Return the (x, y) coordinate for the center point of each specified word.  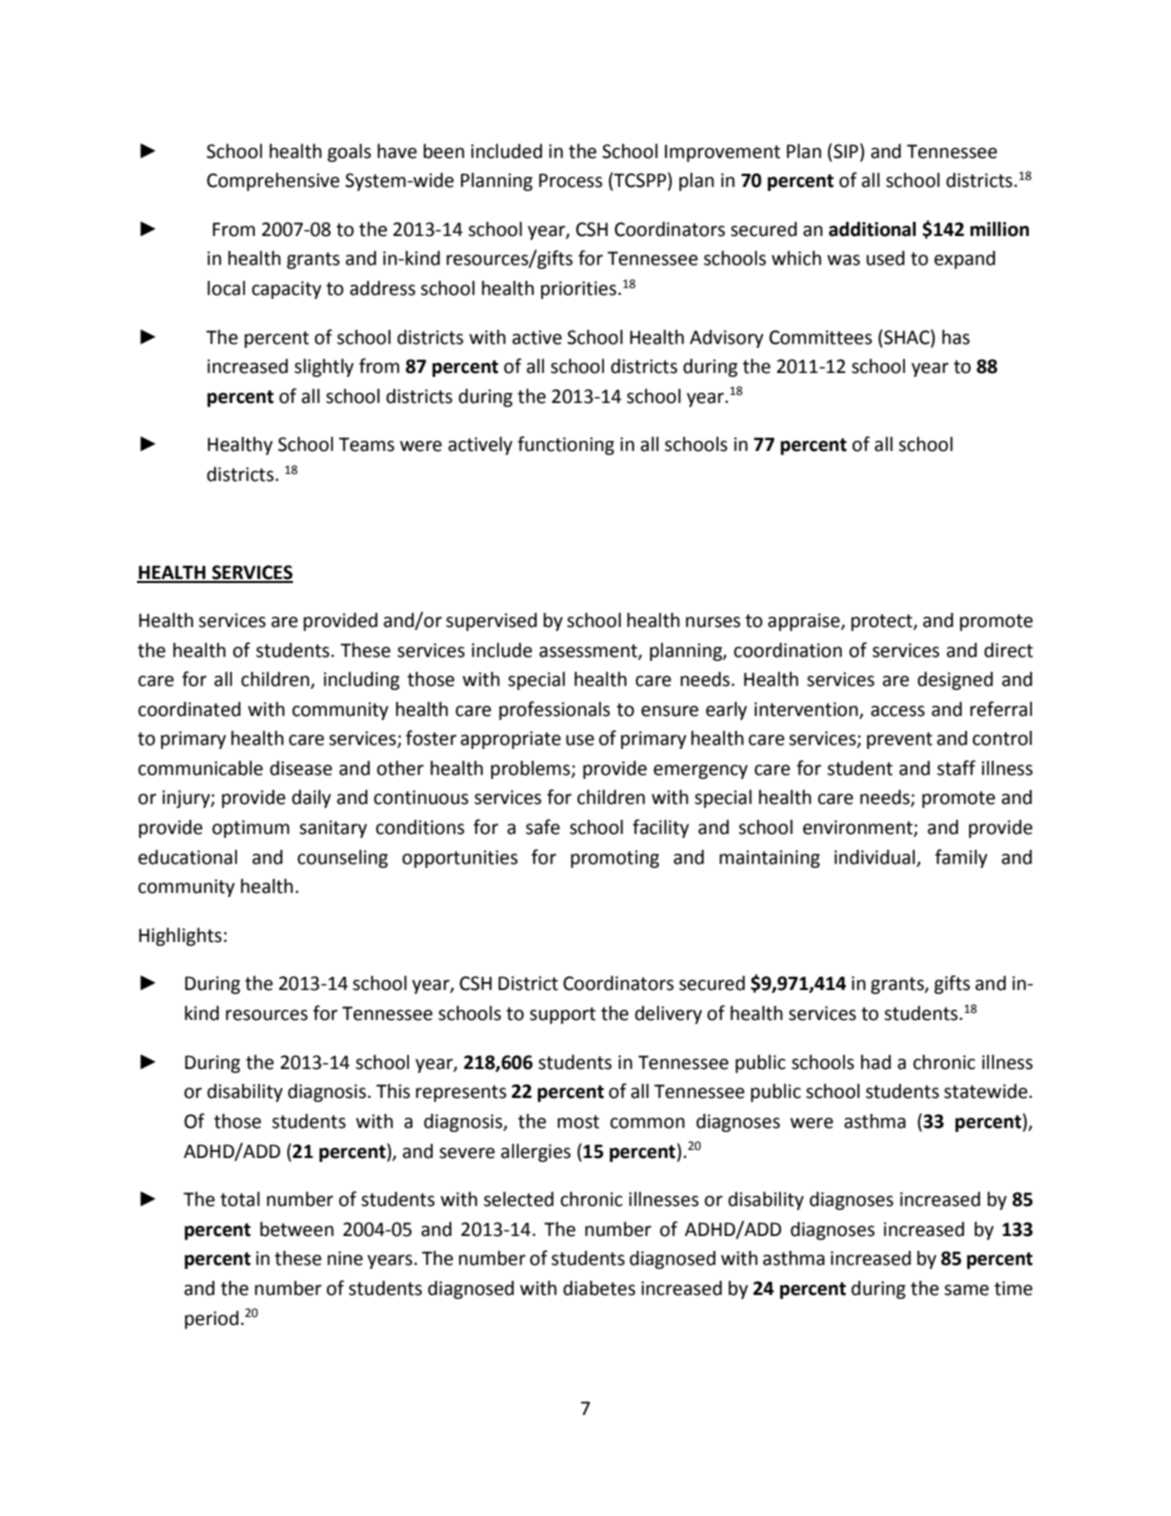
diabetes (599, 1288)
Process (570, 180)
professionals (554, 710)
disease (301, 768)
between (297, 1229)
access (898, 711)
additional (872, 229)
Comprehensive (273, 182)
